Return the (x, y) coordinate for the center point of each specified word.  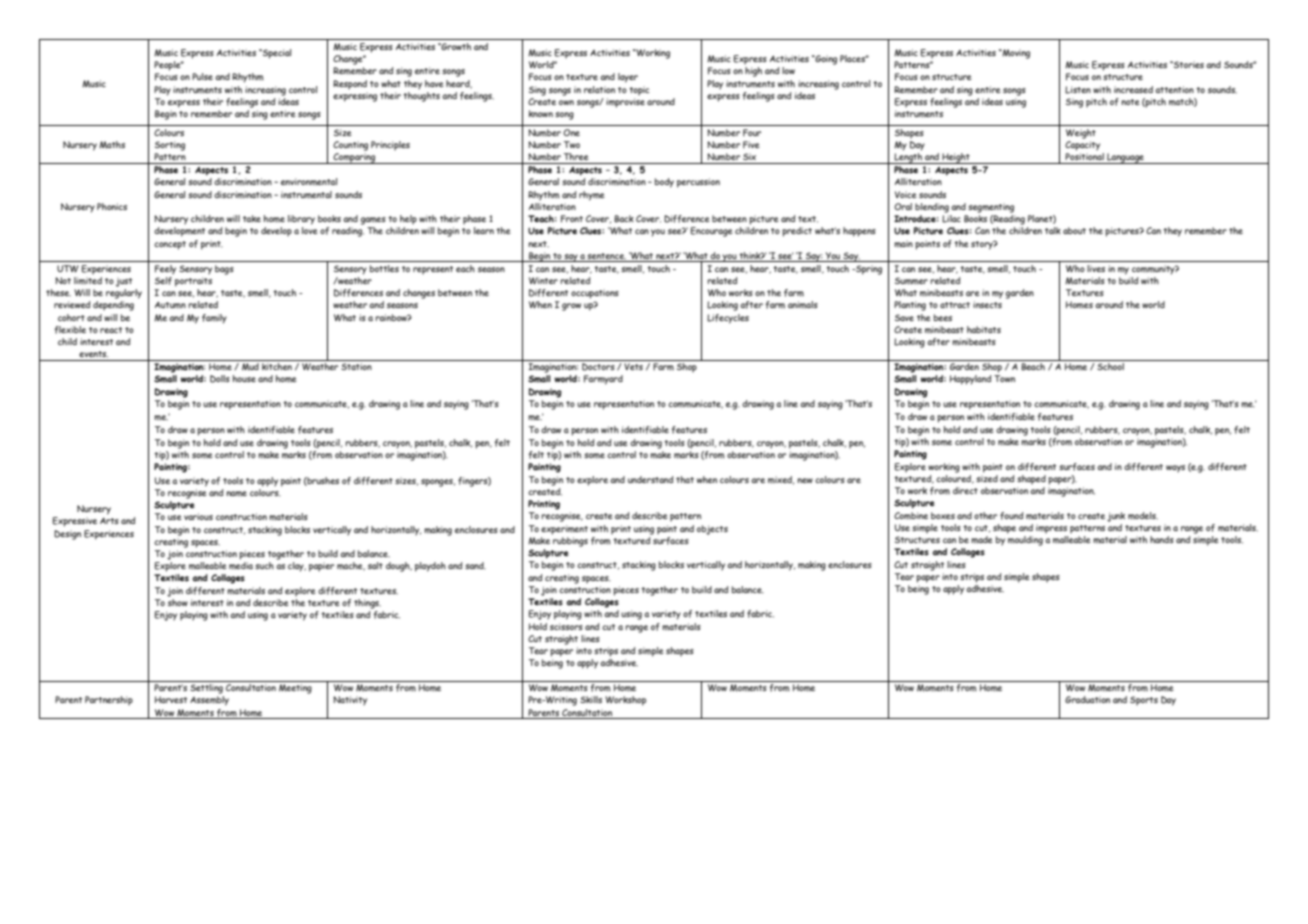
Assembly (209, 701)
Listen (1078, 90)
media (241, 566)
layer (628, 78)
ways (1175, 468)
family (214, 319)
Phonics (112, 206)
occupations (595, 294)
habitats (984, 329)
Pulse (202, 76)
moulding (1025, 541)
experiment (564, 530)
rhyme (592, 196)
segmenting (991, 208)
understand (650, 479)
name (236, 494)
